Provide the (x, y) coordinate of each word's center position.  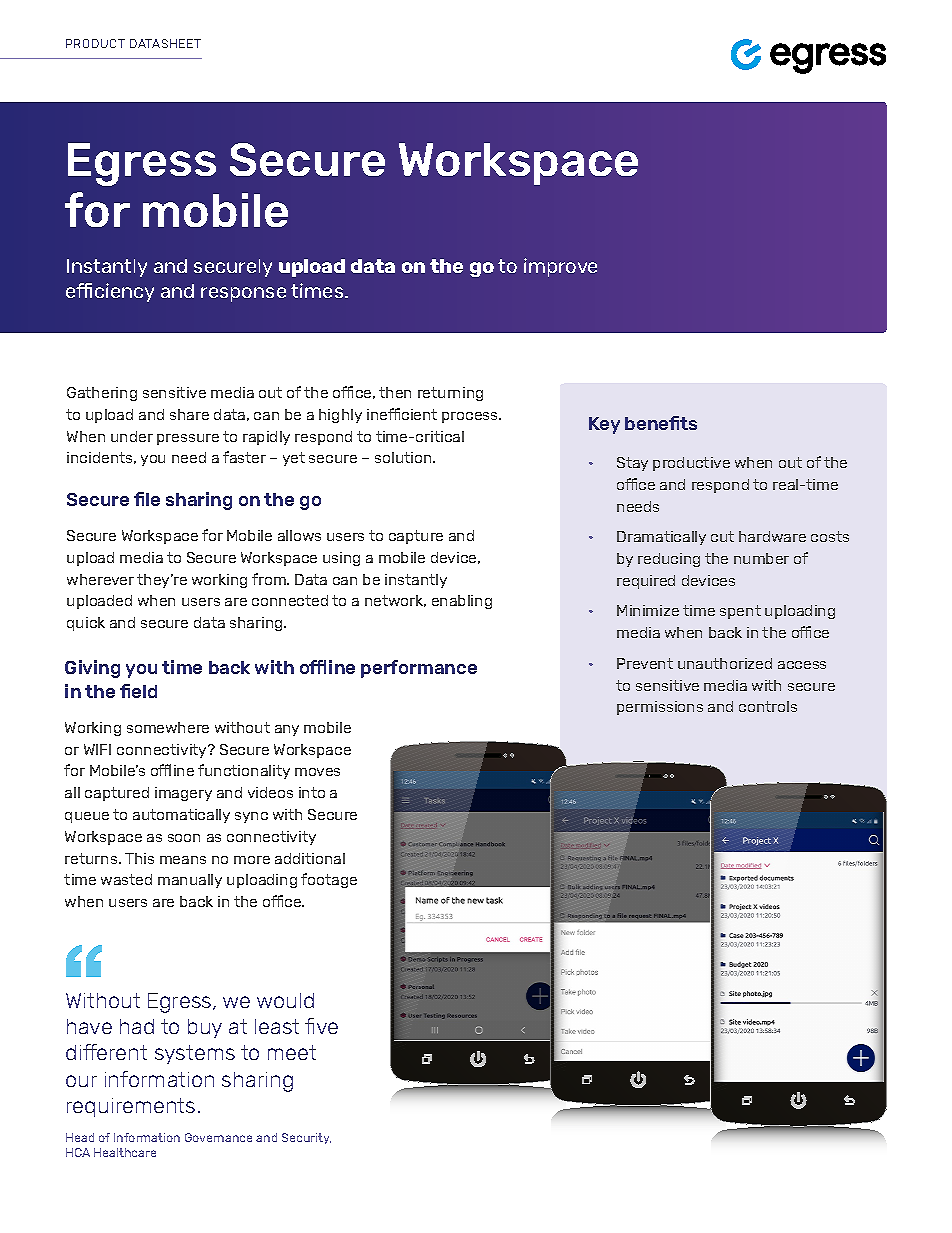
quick (86, 624)
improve (560, 267)
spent (740, 612)
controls (768, 706)
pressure (188, 439)
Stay (632, 464)
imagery (183, 794)
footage (329, 880)
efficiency (110, 292)
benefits (661, 423)
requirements (131, 1107)
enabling (462, 602)
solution (404, 457)
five (321, 1026)
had (137, 1026)
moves (317, 772)
